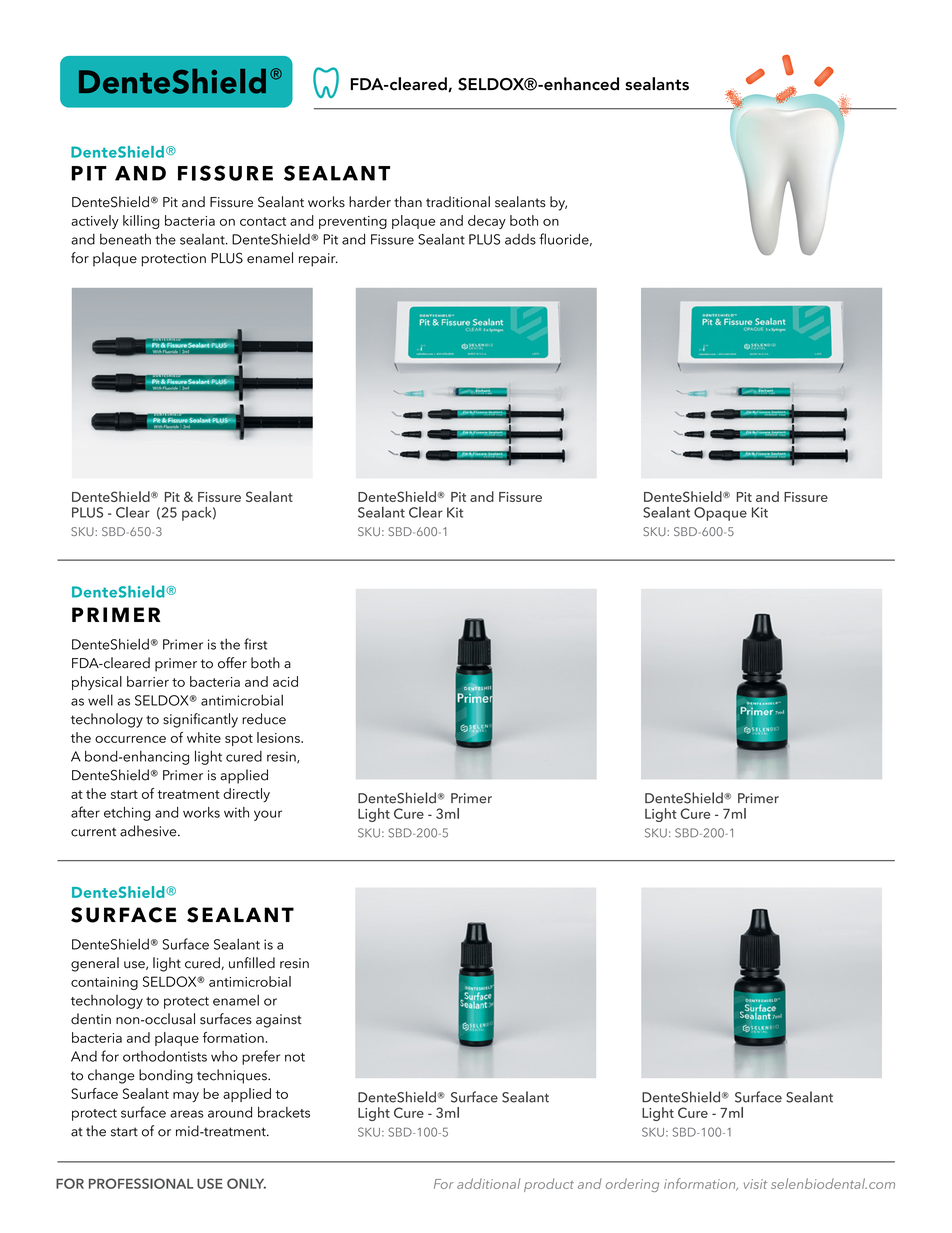  I want to click on repair, so click(318, 260).
